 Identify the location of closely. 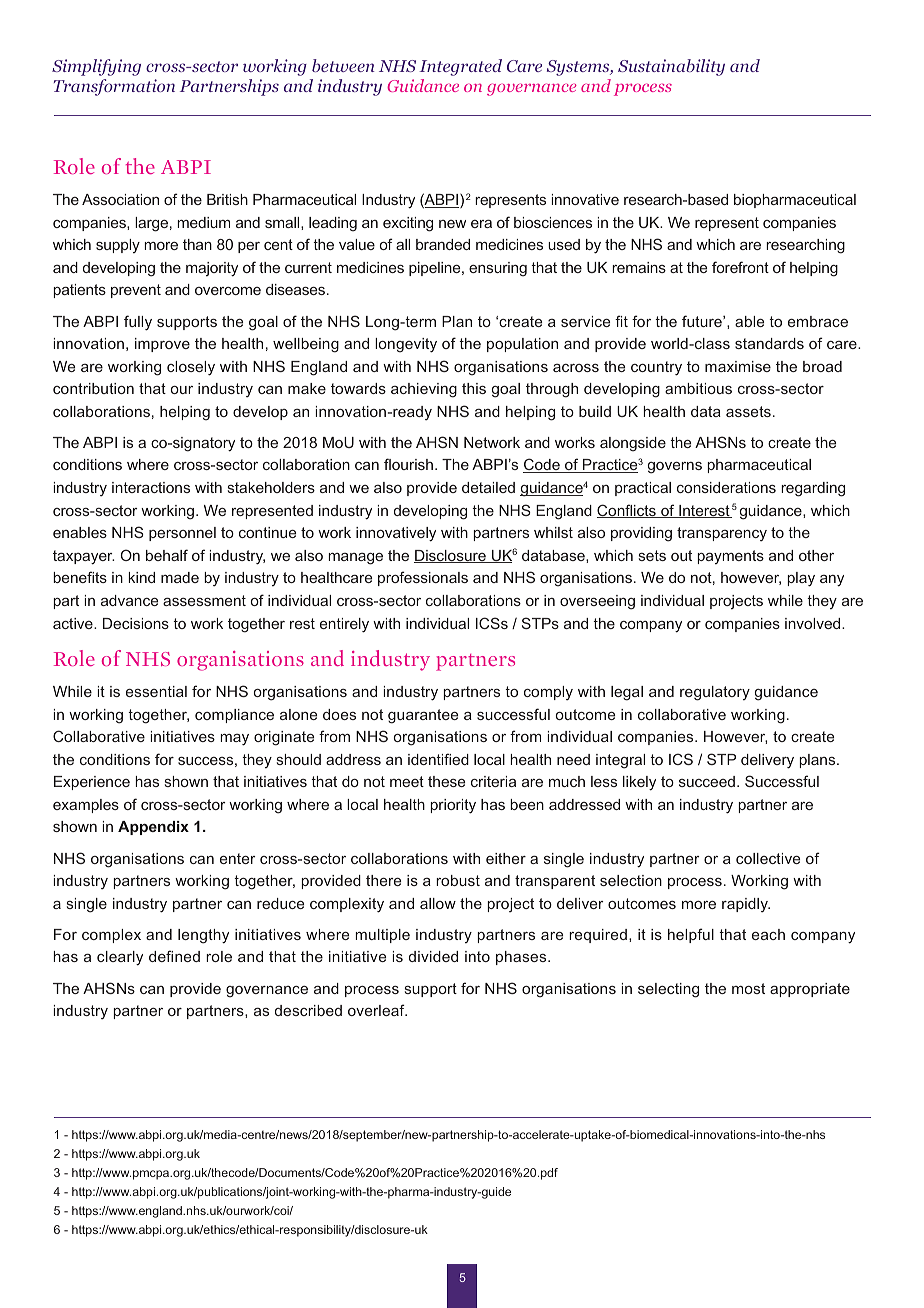
(191, 368).
